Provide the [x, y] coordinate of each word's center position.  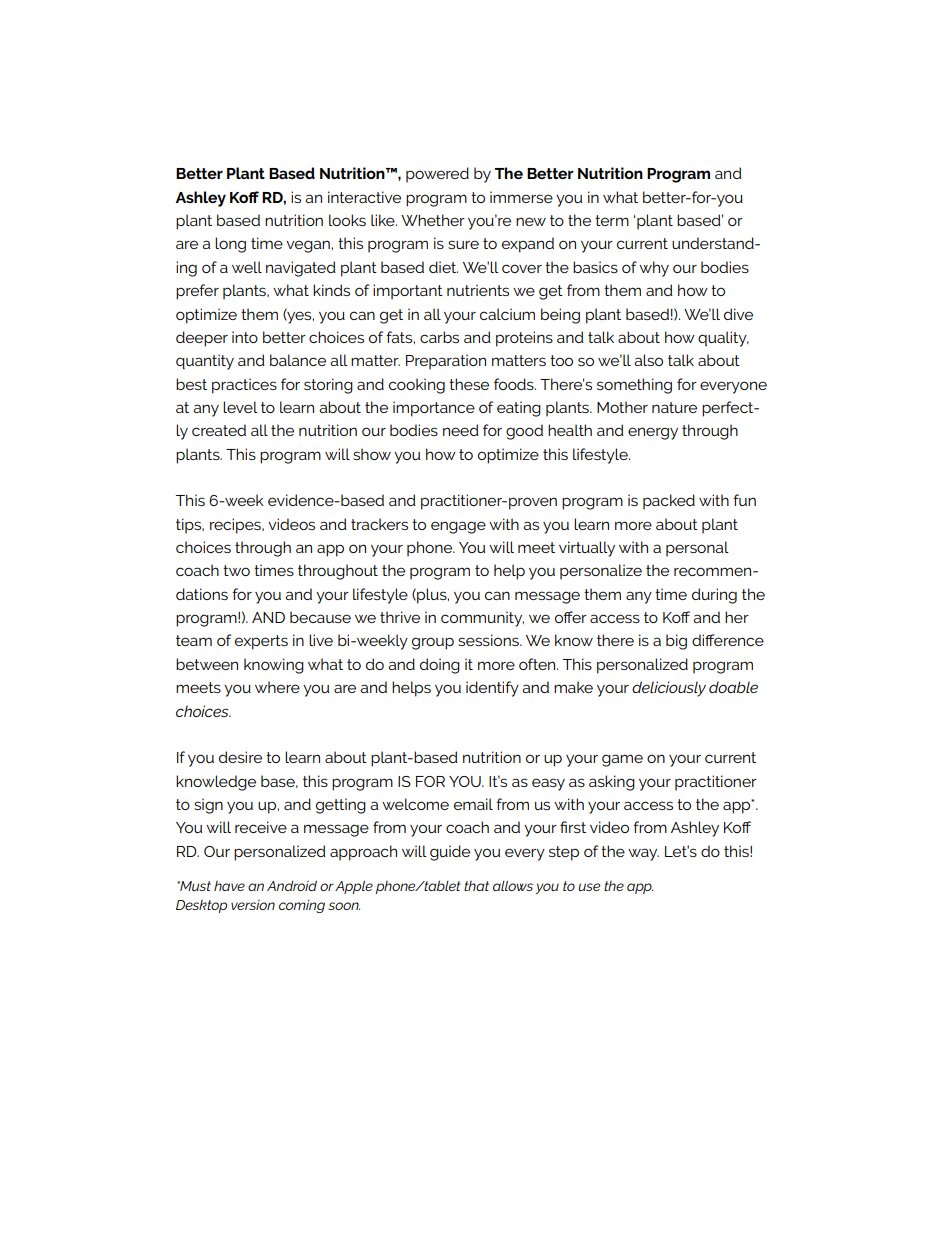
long [230, 245]
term [612, 220]
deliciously [669, 689]
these [469, 384]
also [648, 360]
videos [291, 524]
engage [458, 527]
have [229, 886]
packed [669, 502]
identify [492, 689]
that [476, 886]
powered [437, 175]
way [643, 854]
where [277, 687]
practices [244, 386]
